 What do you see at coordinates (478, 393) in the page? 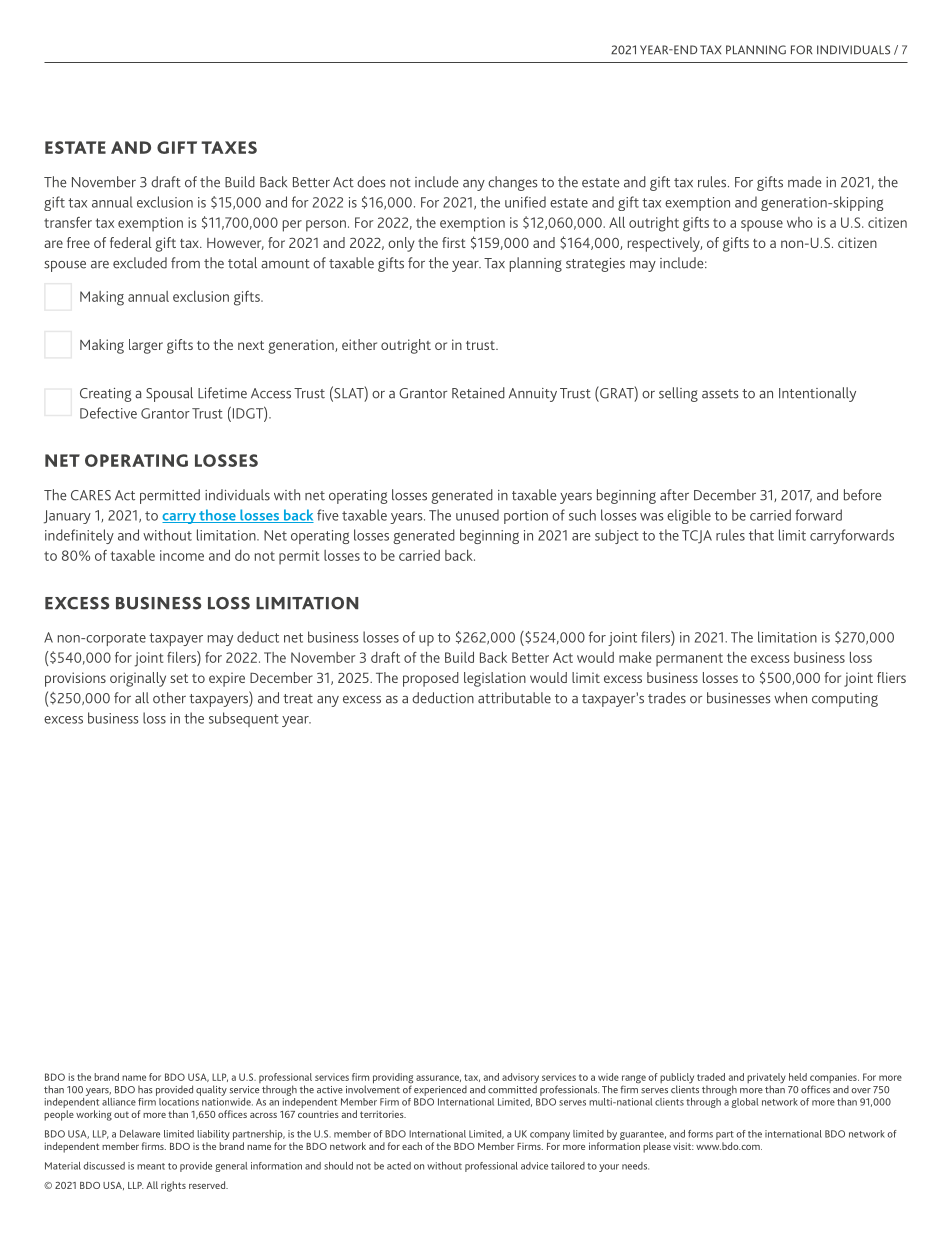
I see `Retained` at bounding box center [478, 393].
